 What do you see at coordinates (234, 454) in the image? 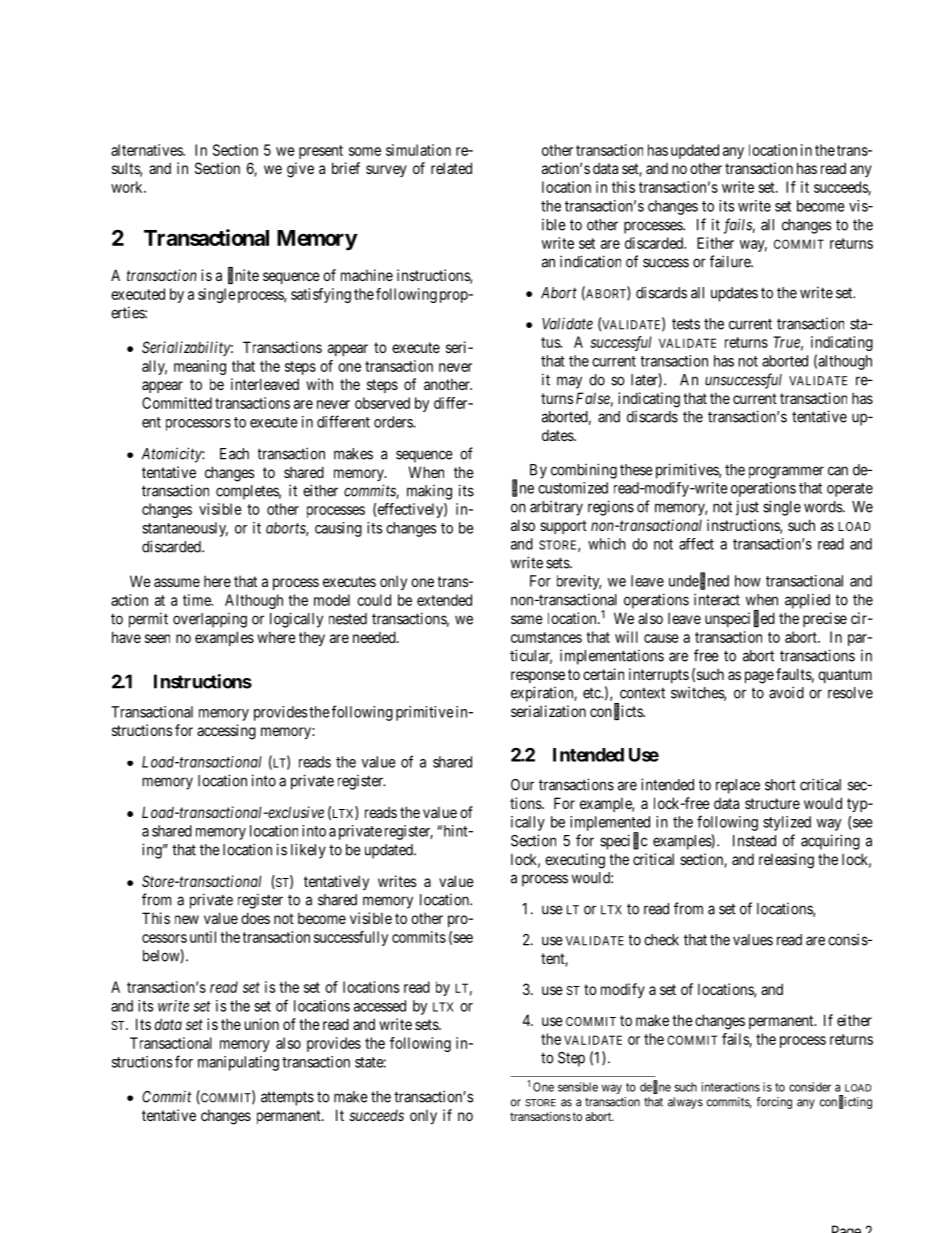
I see `Each` at bounding box center [234, 454].
